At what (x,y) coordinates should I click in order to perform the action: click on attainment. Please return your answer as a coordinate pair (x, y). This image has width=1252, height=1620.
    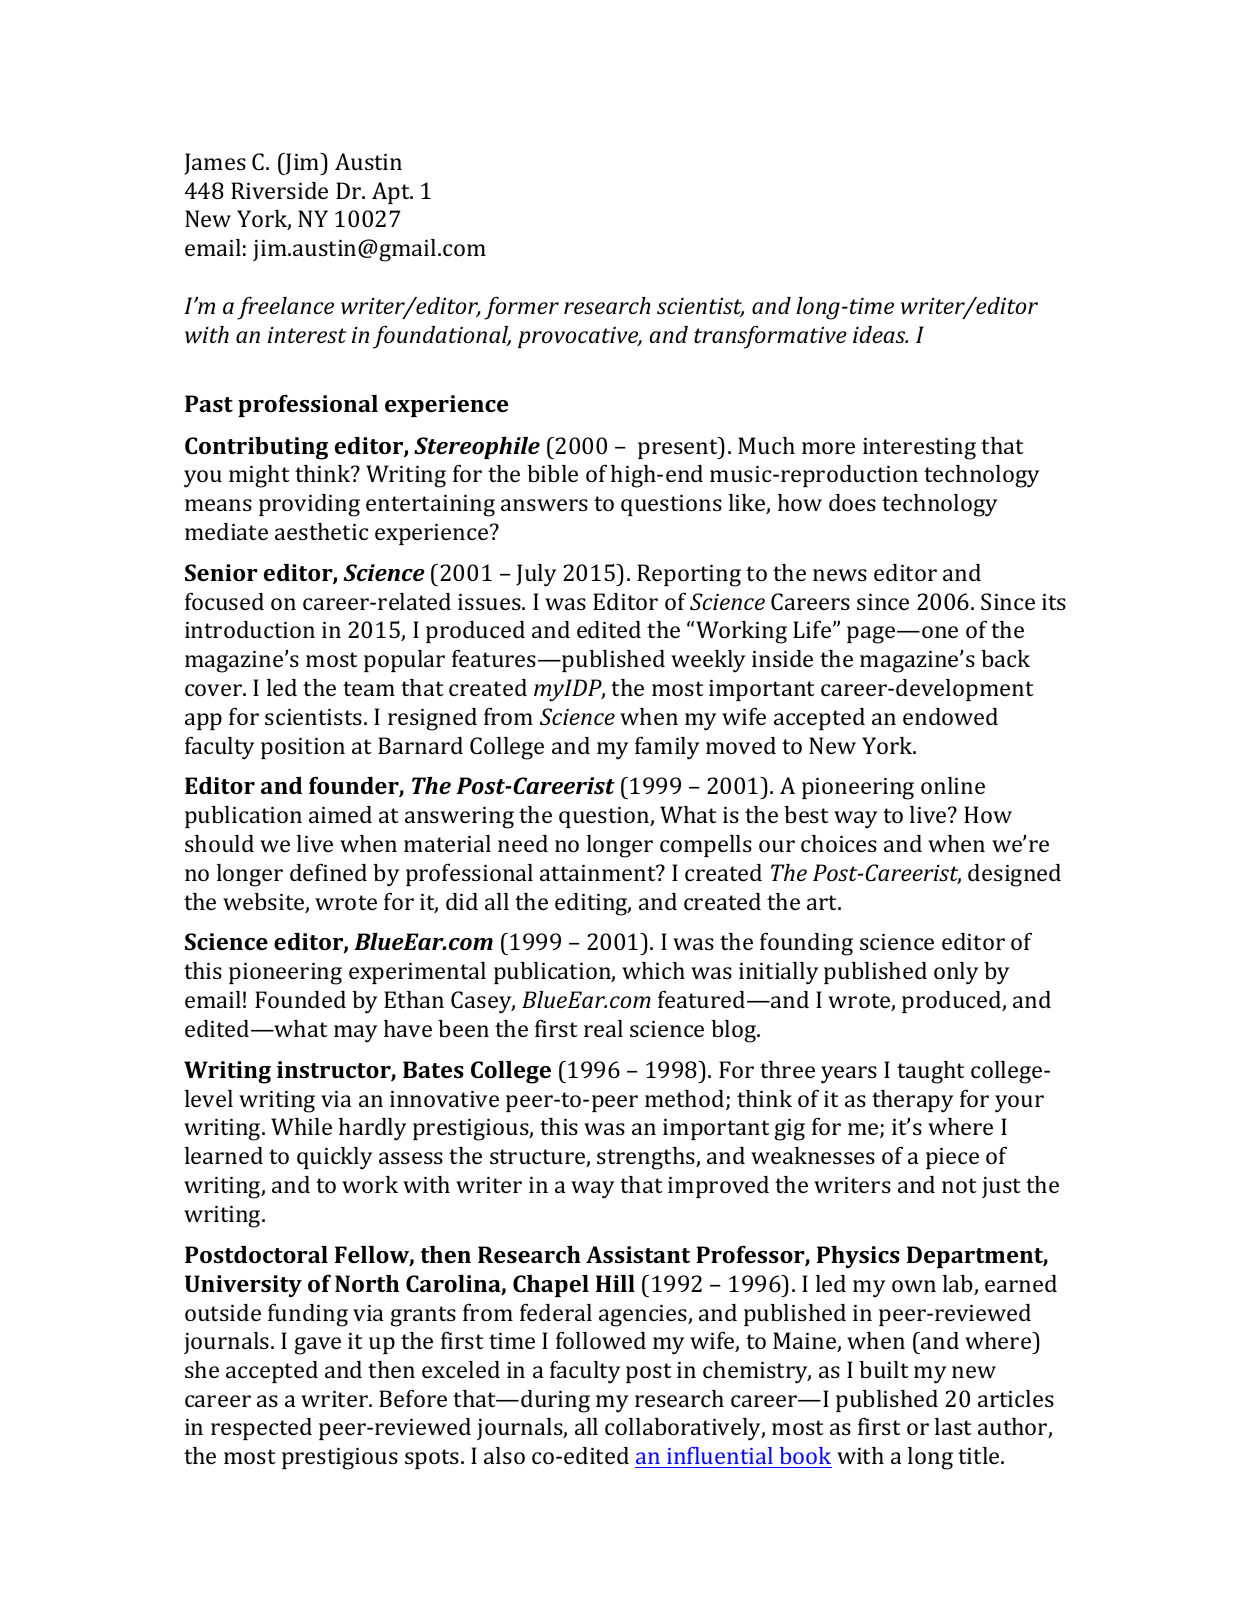
    Looking at the image, I should click on (599, 873).
